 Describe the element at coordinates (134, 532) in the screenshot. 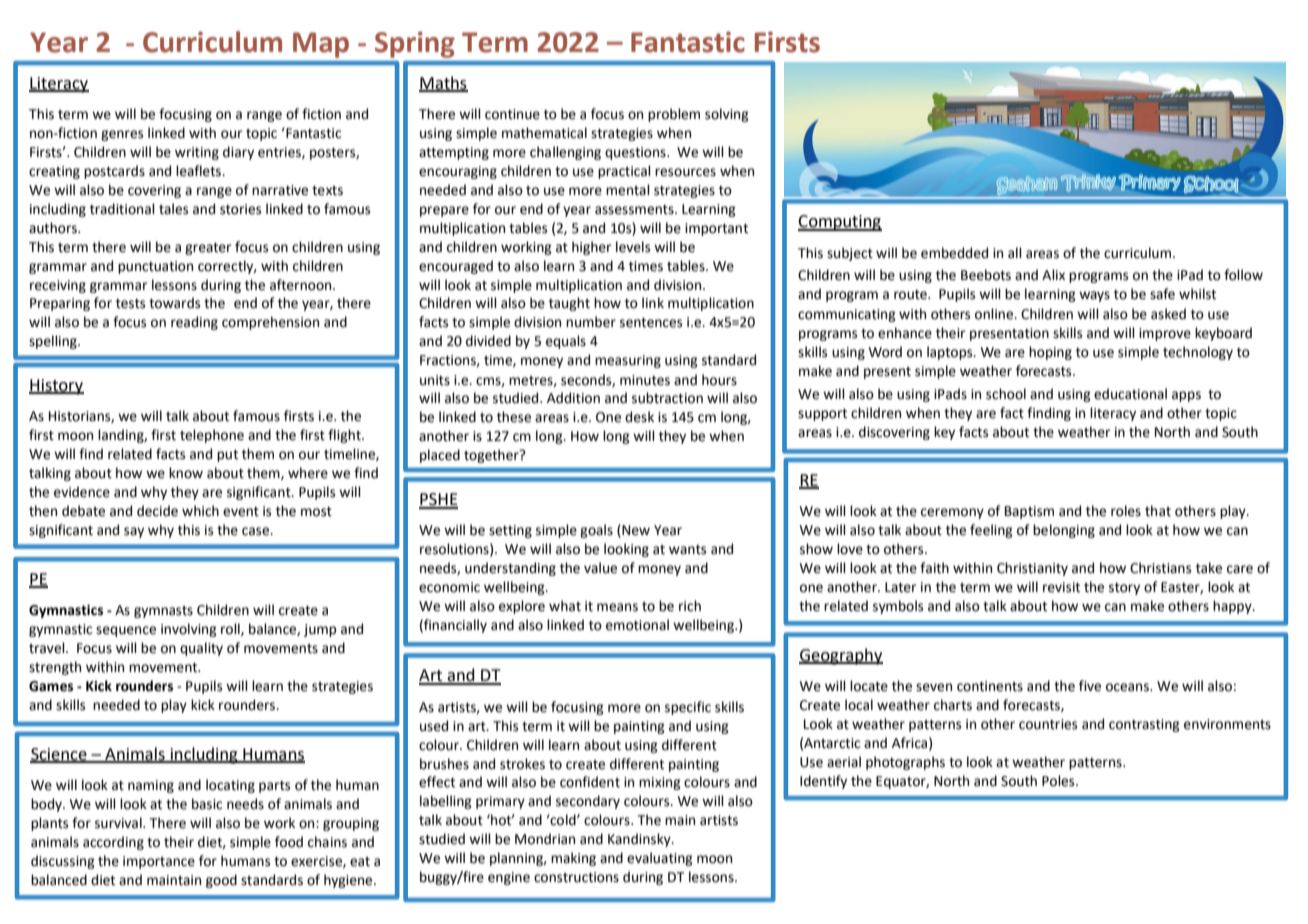

I see `say` at that location.
